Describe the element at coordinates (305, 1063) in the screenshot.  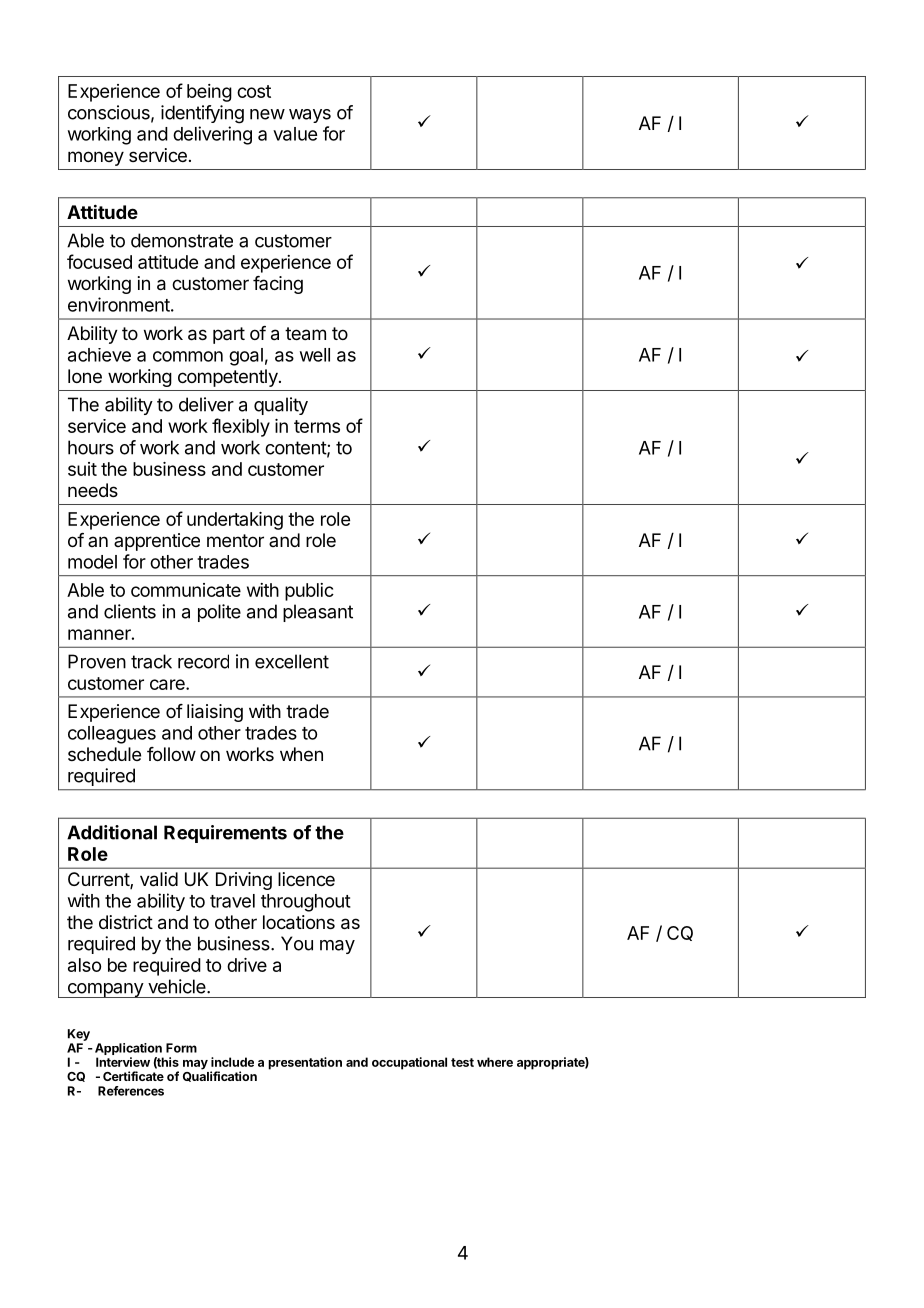
I see `presentation` at that location.
